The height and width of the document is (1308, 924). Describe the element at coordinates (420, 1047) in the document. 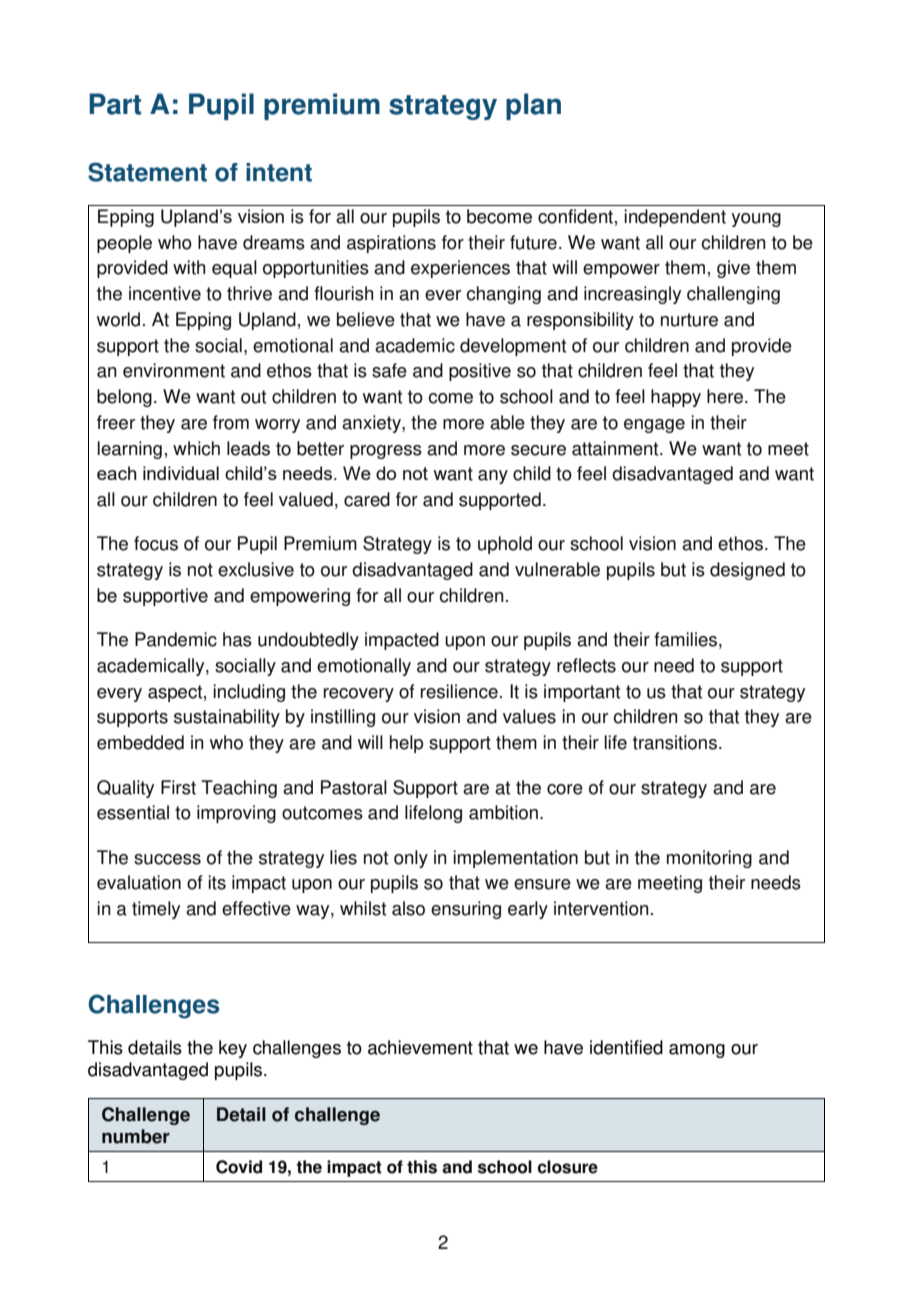

I see `achievement` at that location.
